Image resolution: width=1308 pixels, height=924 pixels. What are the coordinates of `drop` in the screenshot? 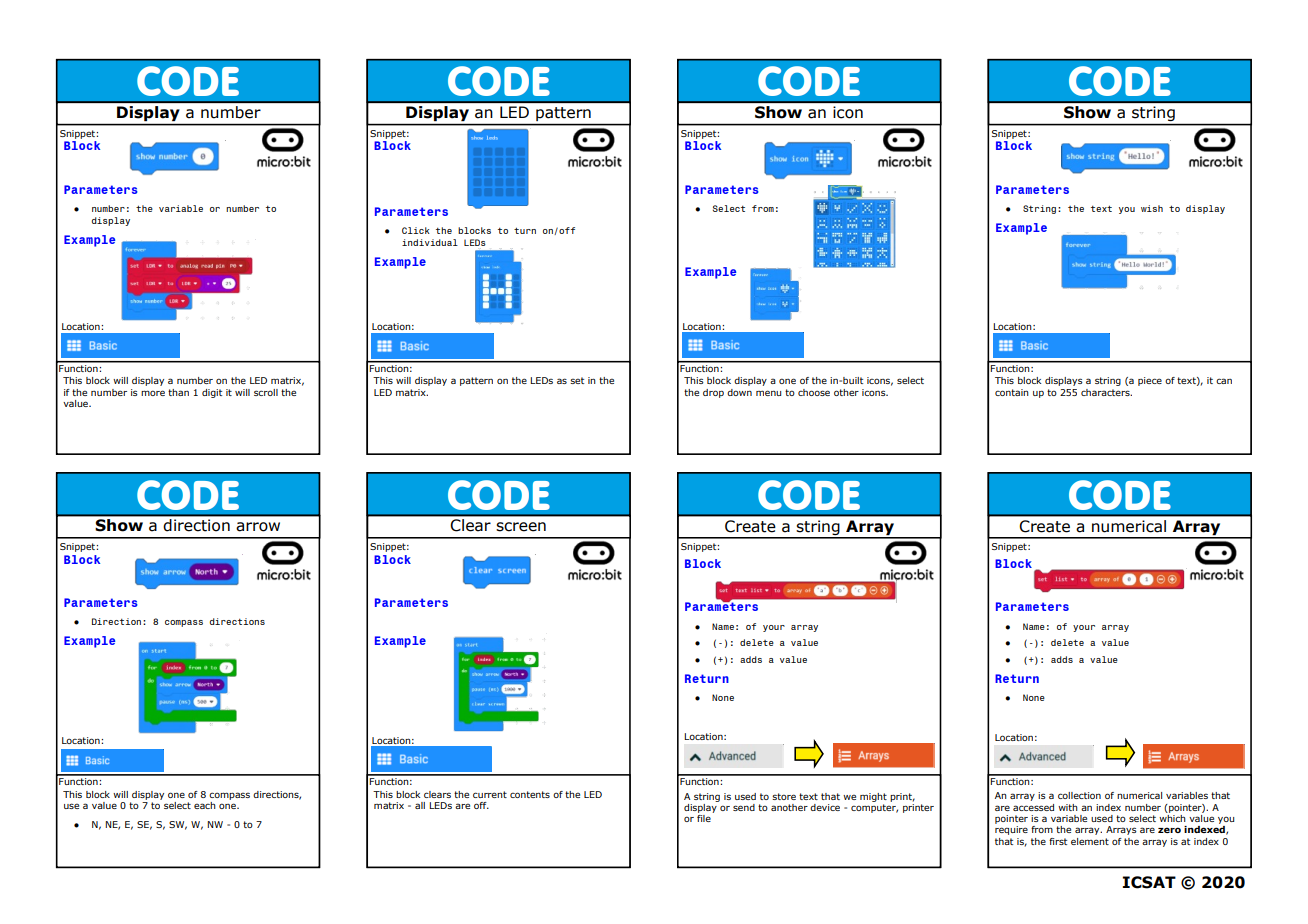 It's located at (713, 393).
